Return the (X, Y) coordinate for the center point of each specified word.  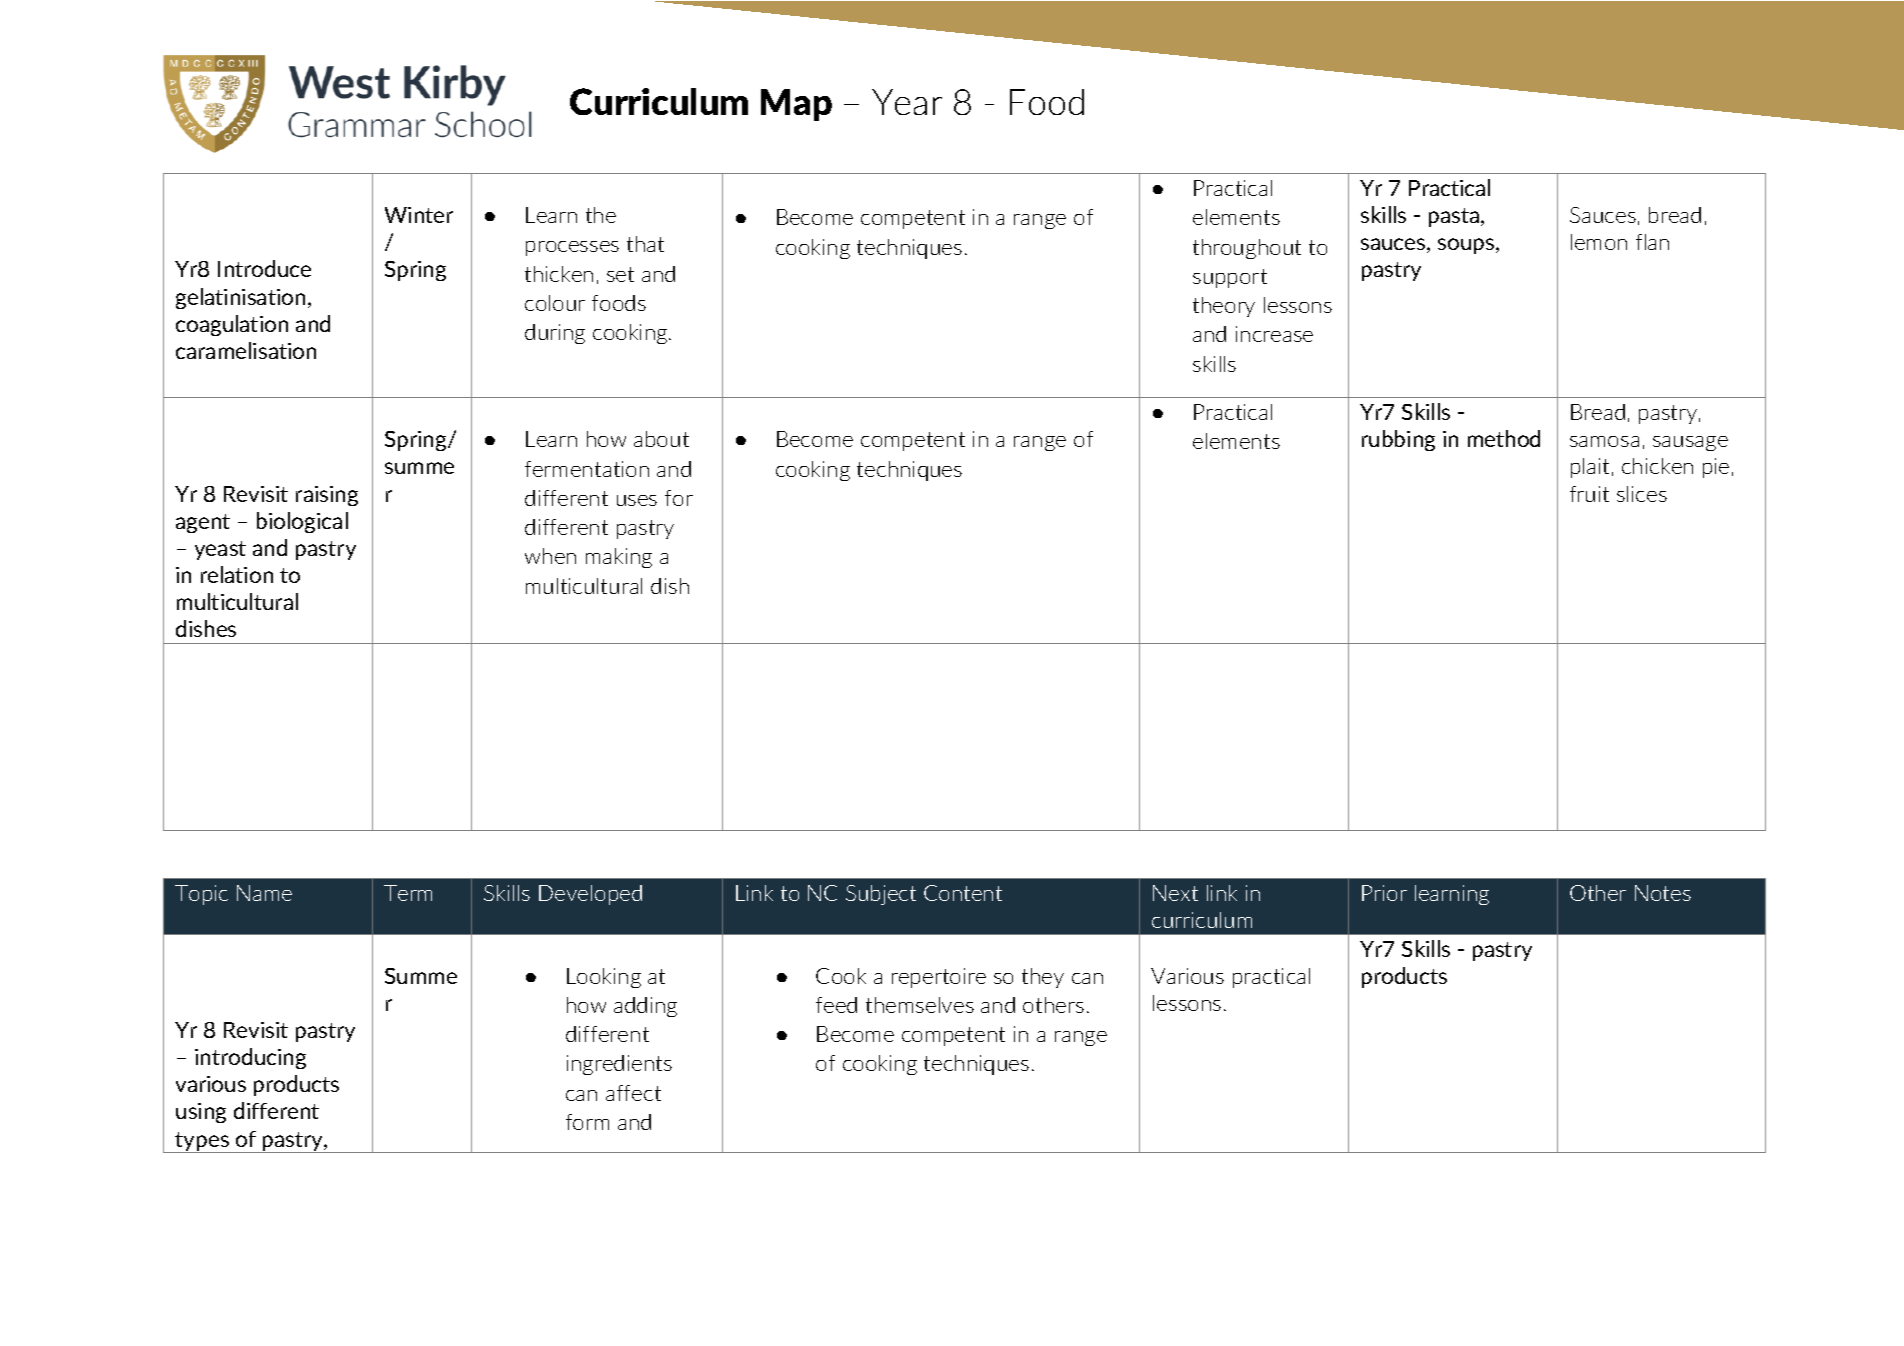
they (1043, 978)
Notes (1663, 893)
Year (907, 102)
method (1504, 438)
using (201, 1113)
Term (408, 893)
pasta (1455, 217)
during (555, 334)
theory (1224, 307)
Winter (419, 215)
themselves (920, 1005)
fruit (1589, 494)
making (619, 558)
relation (237, 574)
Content (963, 893)
